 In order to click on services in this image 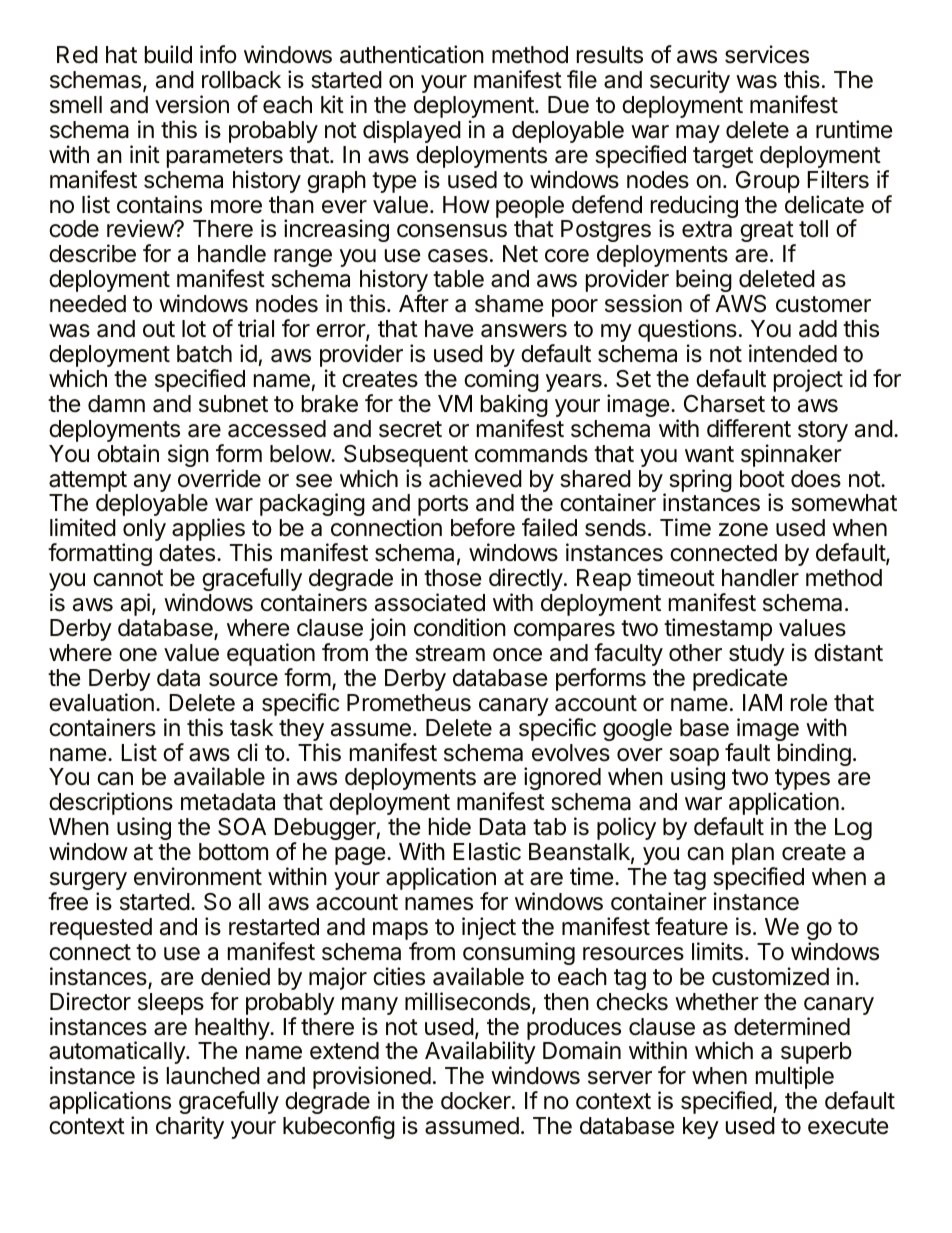, I will do `click(767, 54)`.
